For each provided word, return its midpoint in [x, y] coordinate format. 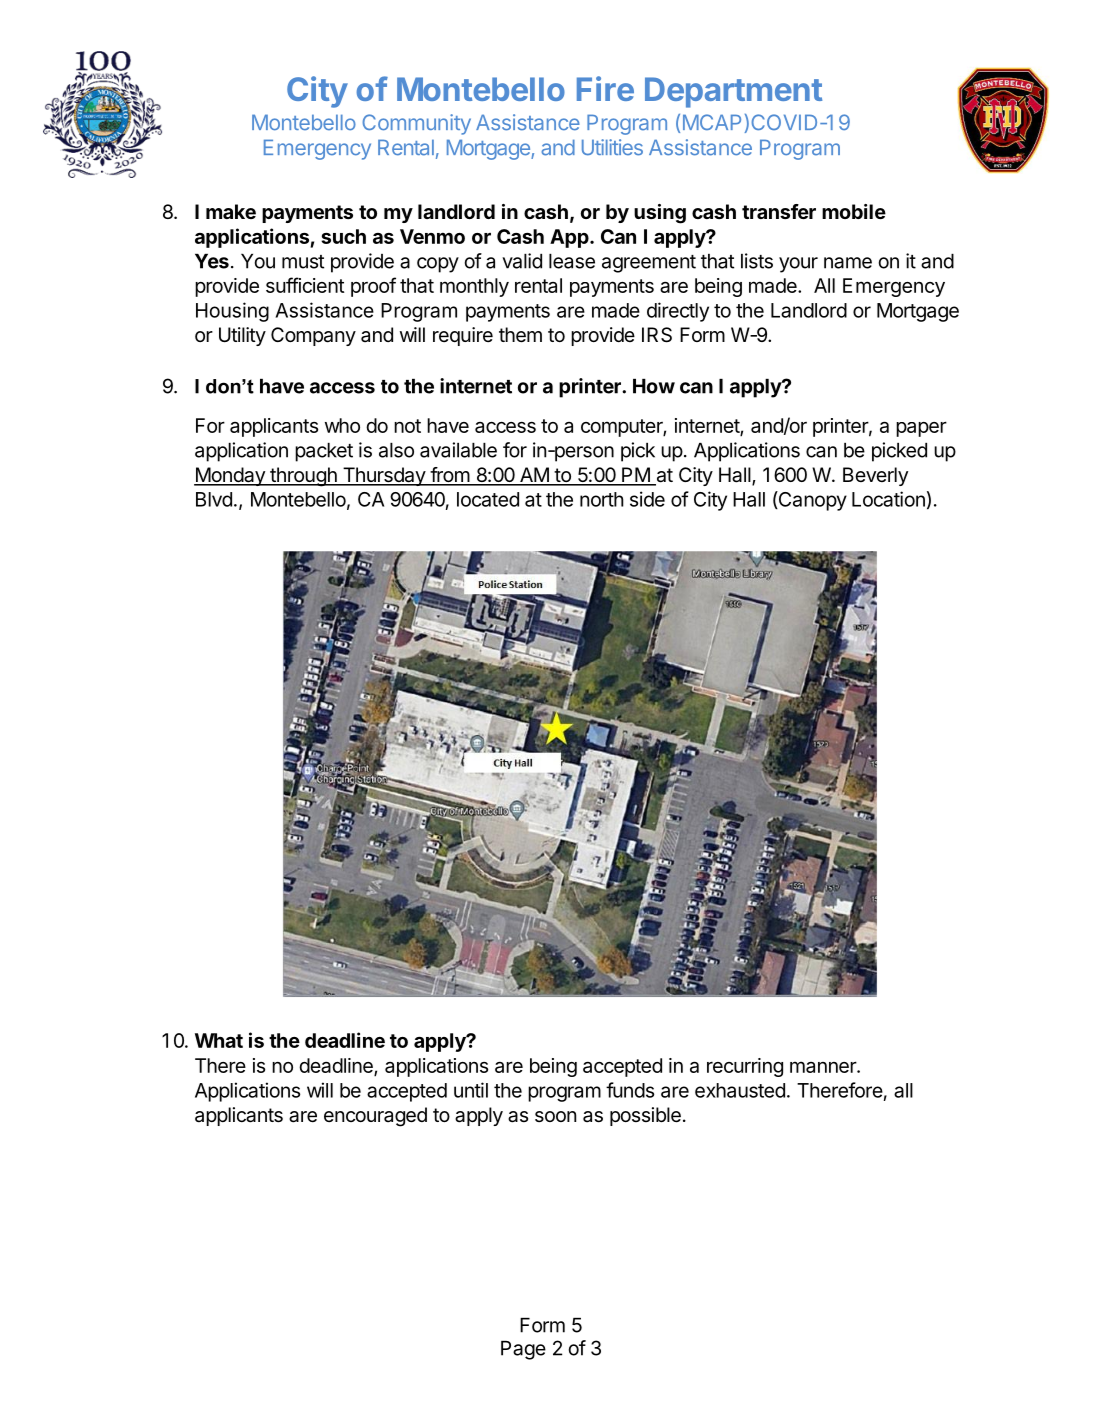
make [231, 211]
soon [555, 1116]
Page [523, 1350]
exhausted [740, 1090]
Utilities [612, 147]
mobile [854, 211]
